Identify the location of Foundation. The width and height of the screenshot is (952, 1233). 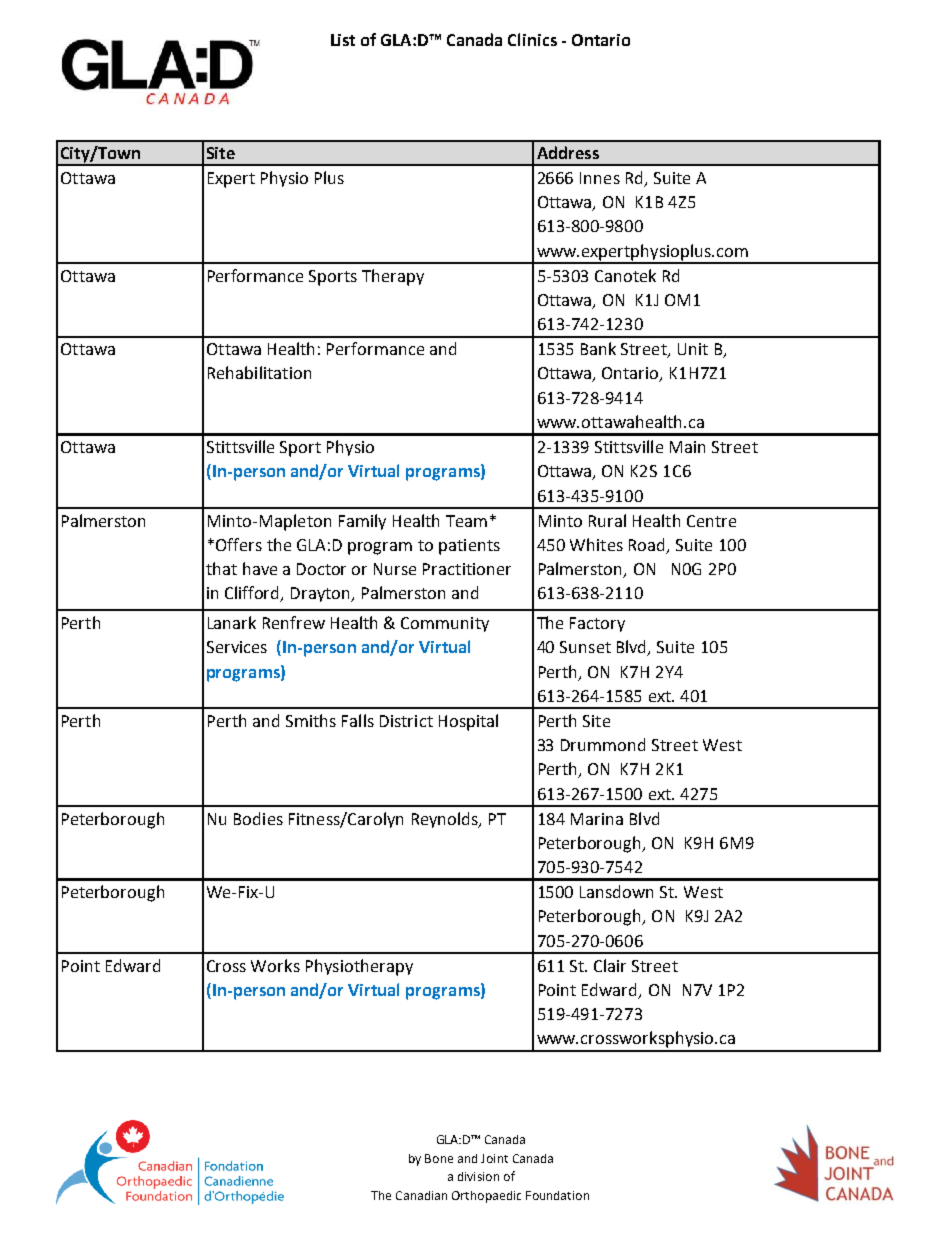
(557, 1195).
